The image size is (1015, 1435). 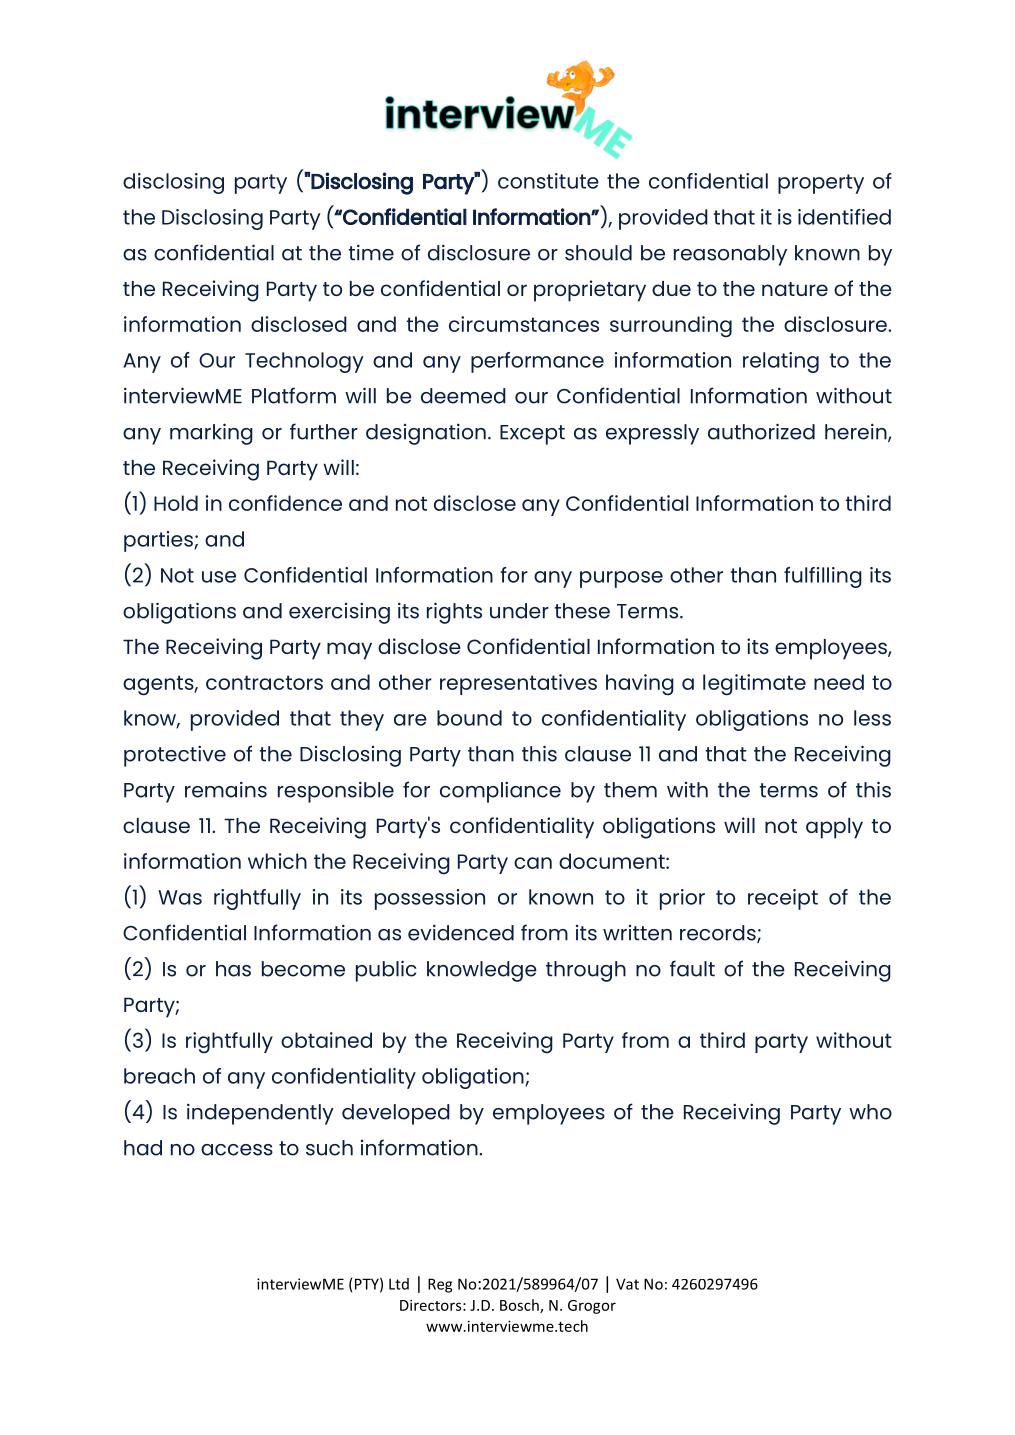 What do you see at coordinates (548, 181) in the page?
I see `constitute` at bounding box center [548, 181].
